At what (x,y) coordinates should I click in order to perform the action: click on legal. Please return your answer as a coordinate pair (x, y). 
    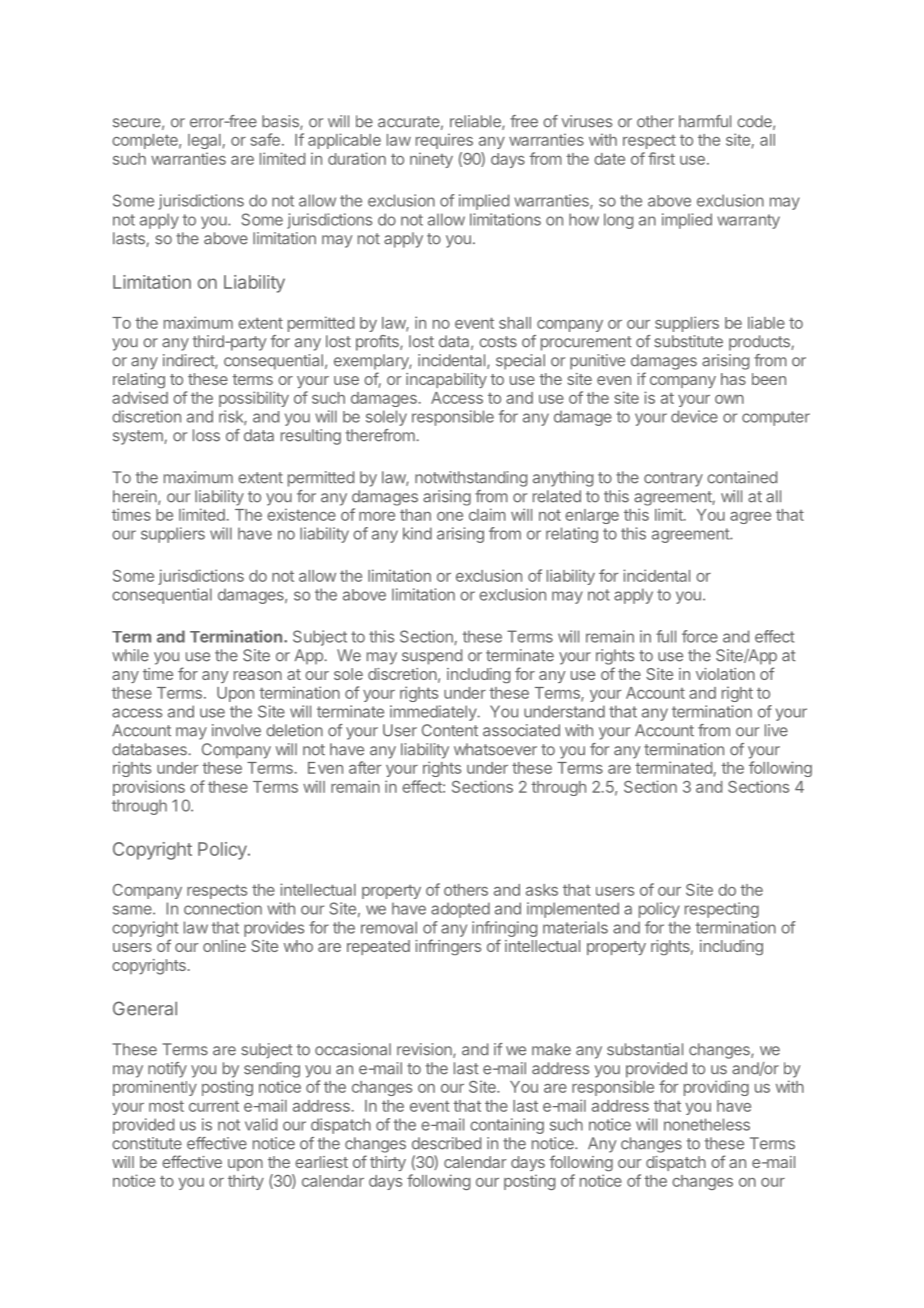
    Looking at the image, I should click on (204, 141).
